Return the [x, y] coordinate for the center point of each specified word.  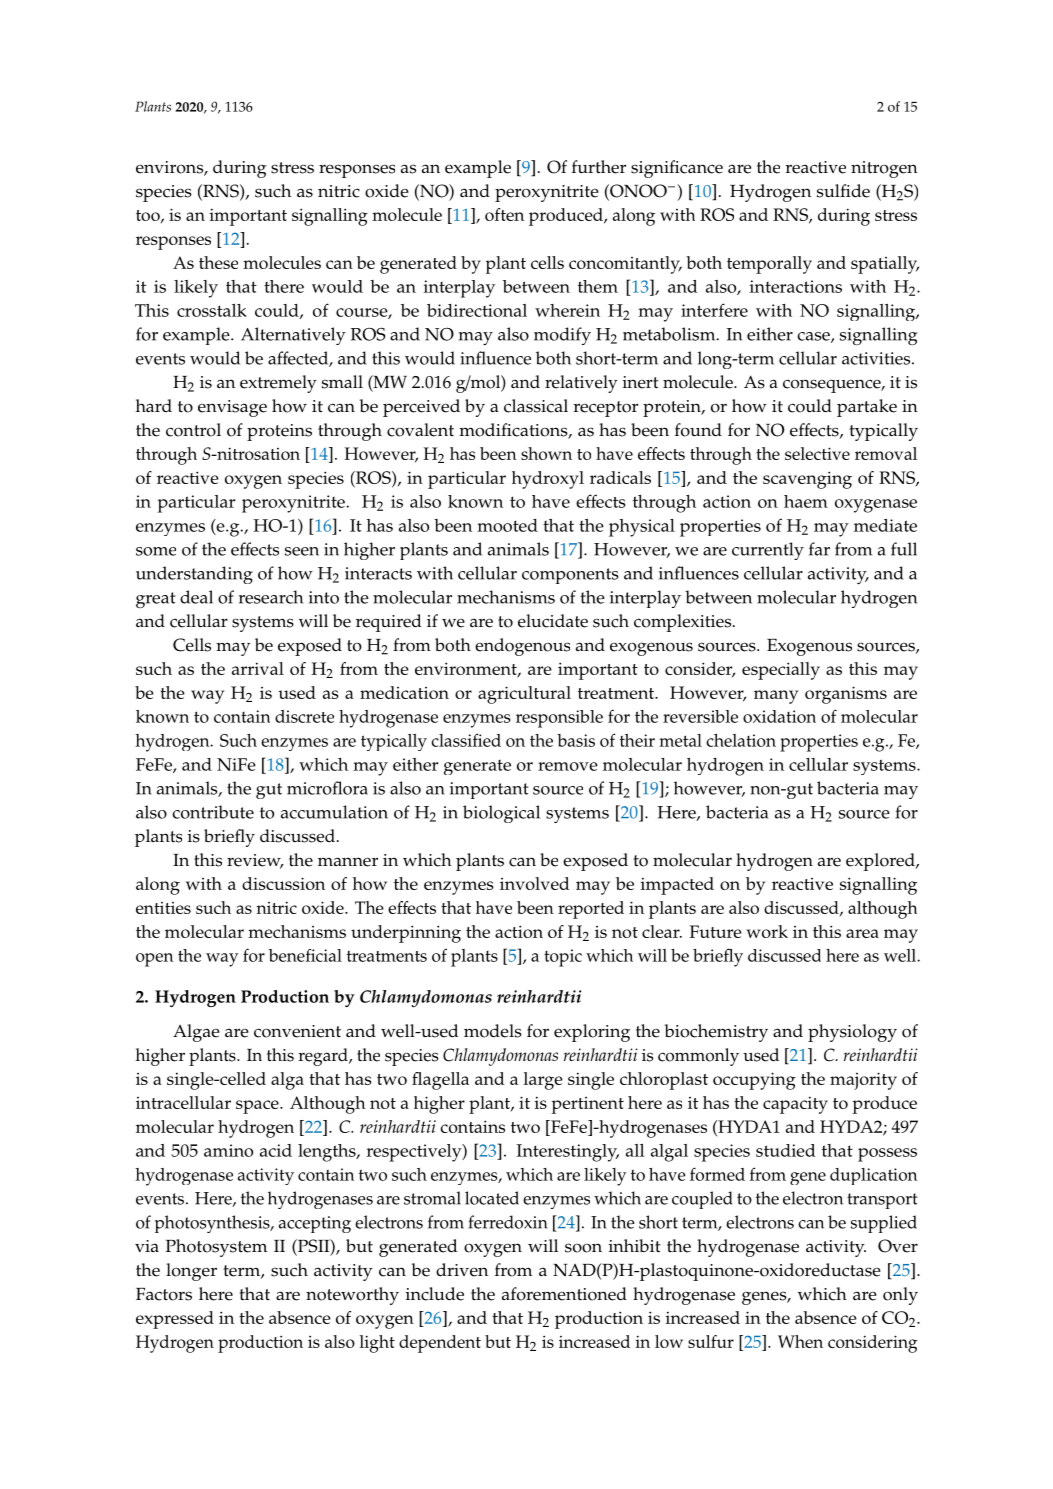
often [504, 214]
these [218, 262]
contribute [213, 812]
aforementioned [564, 1294]
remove [568, 766]
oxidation [779, 716]
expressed [175, 1320]
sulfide [843, 191]
